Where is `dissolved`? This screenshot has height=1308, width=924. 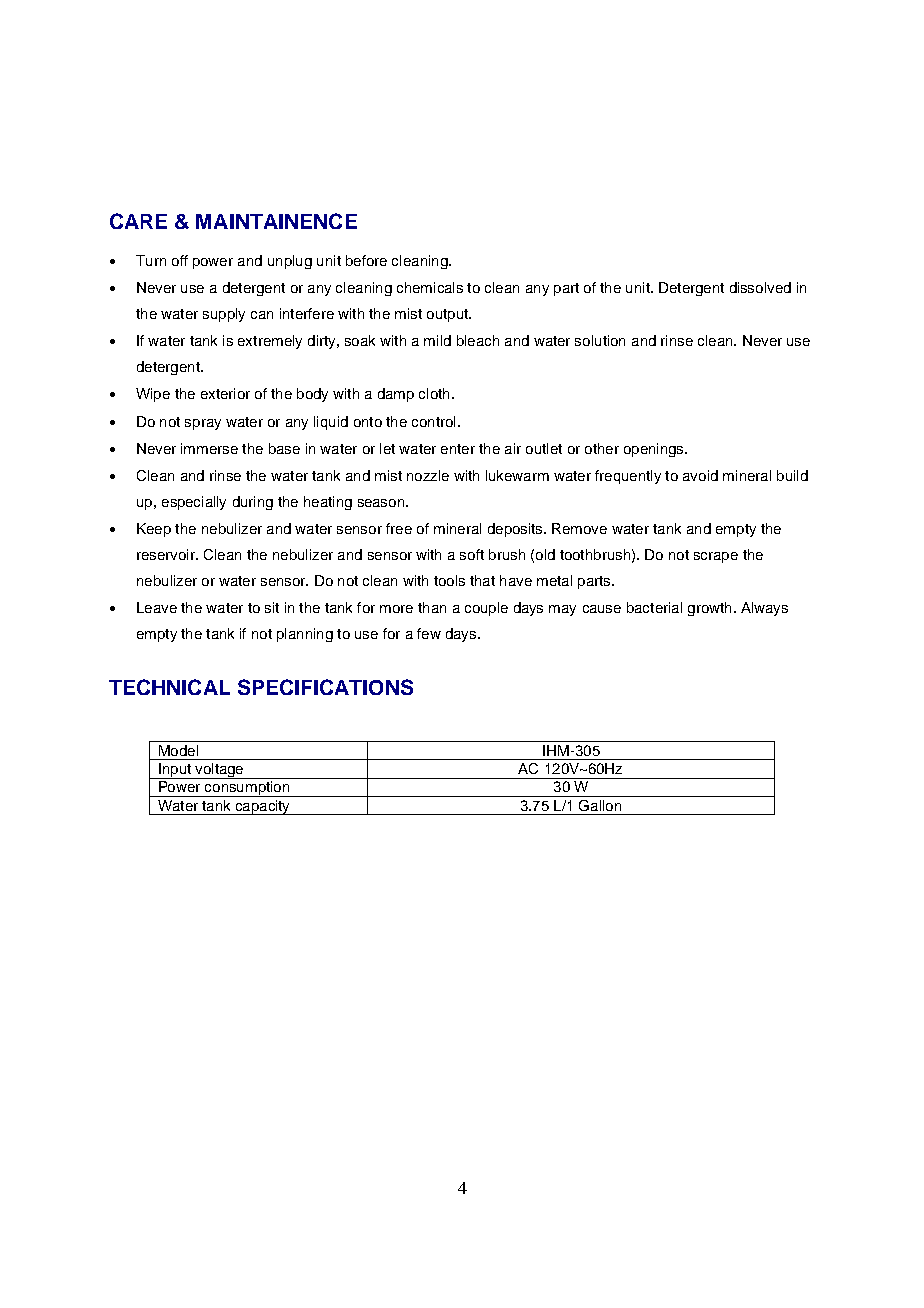
dissolved is located at coordinates (760, 287).
